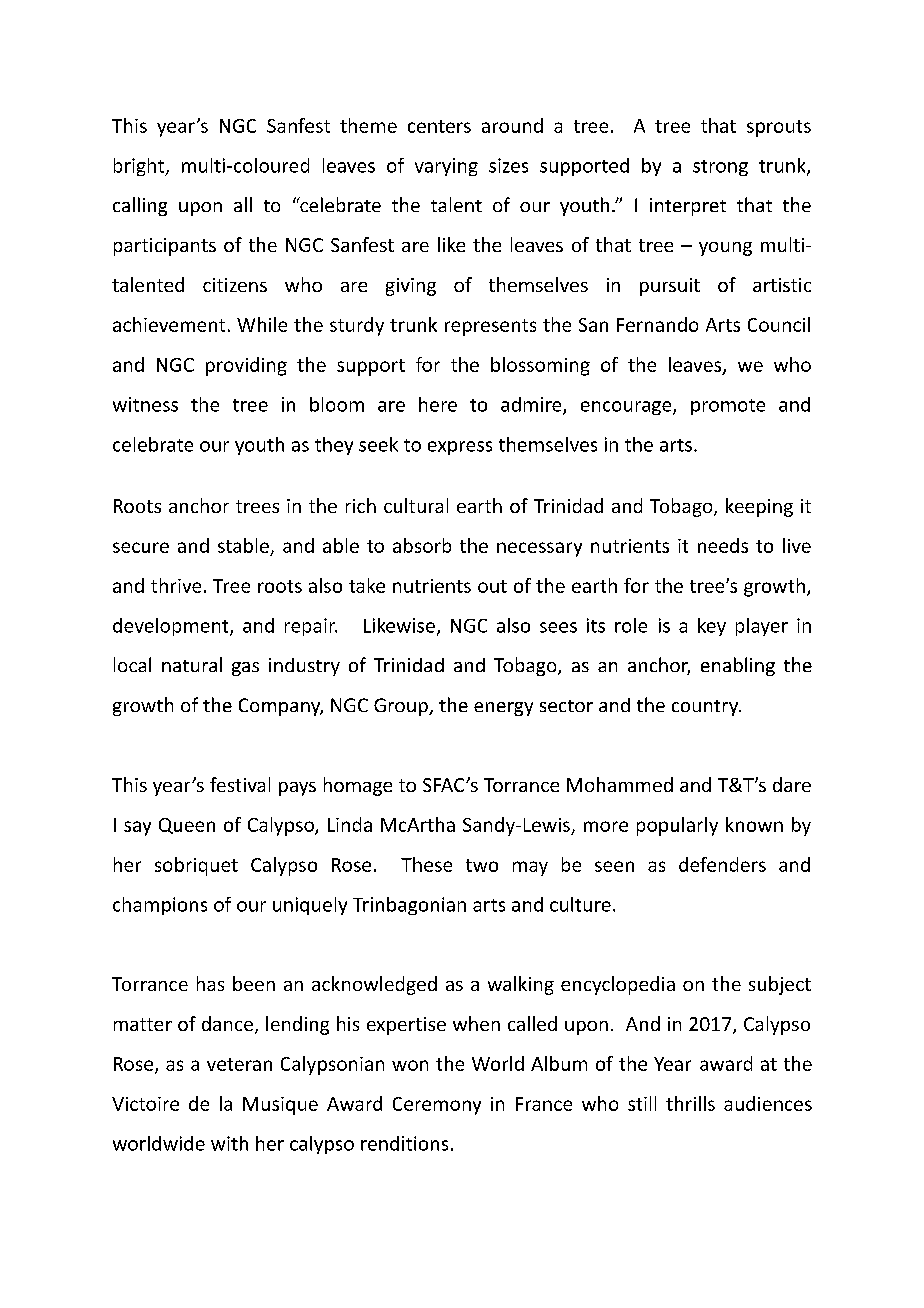 This document has width=924, height=1308. Describe the element at coordinates (690, 1103) in the document. I see `thrills` at that location.
